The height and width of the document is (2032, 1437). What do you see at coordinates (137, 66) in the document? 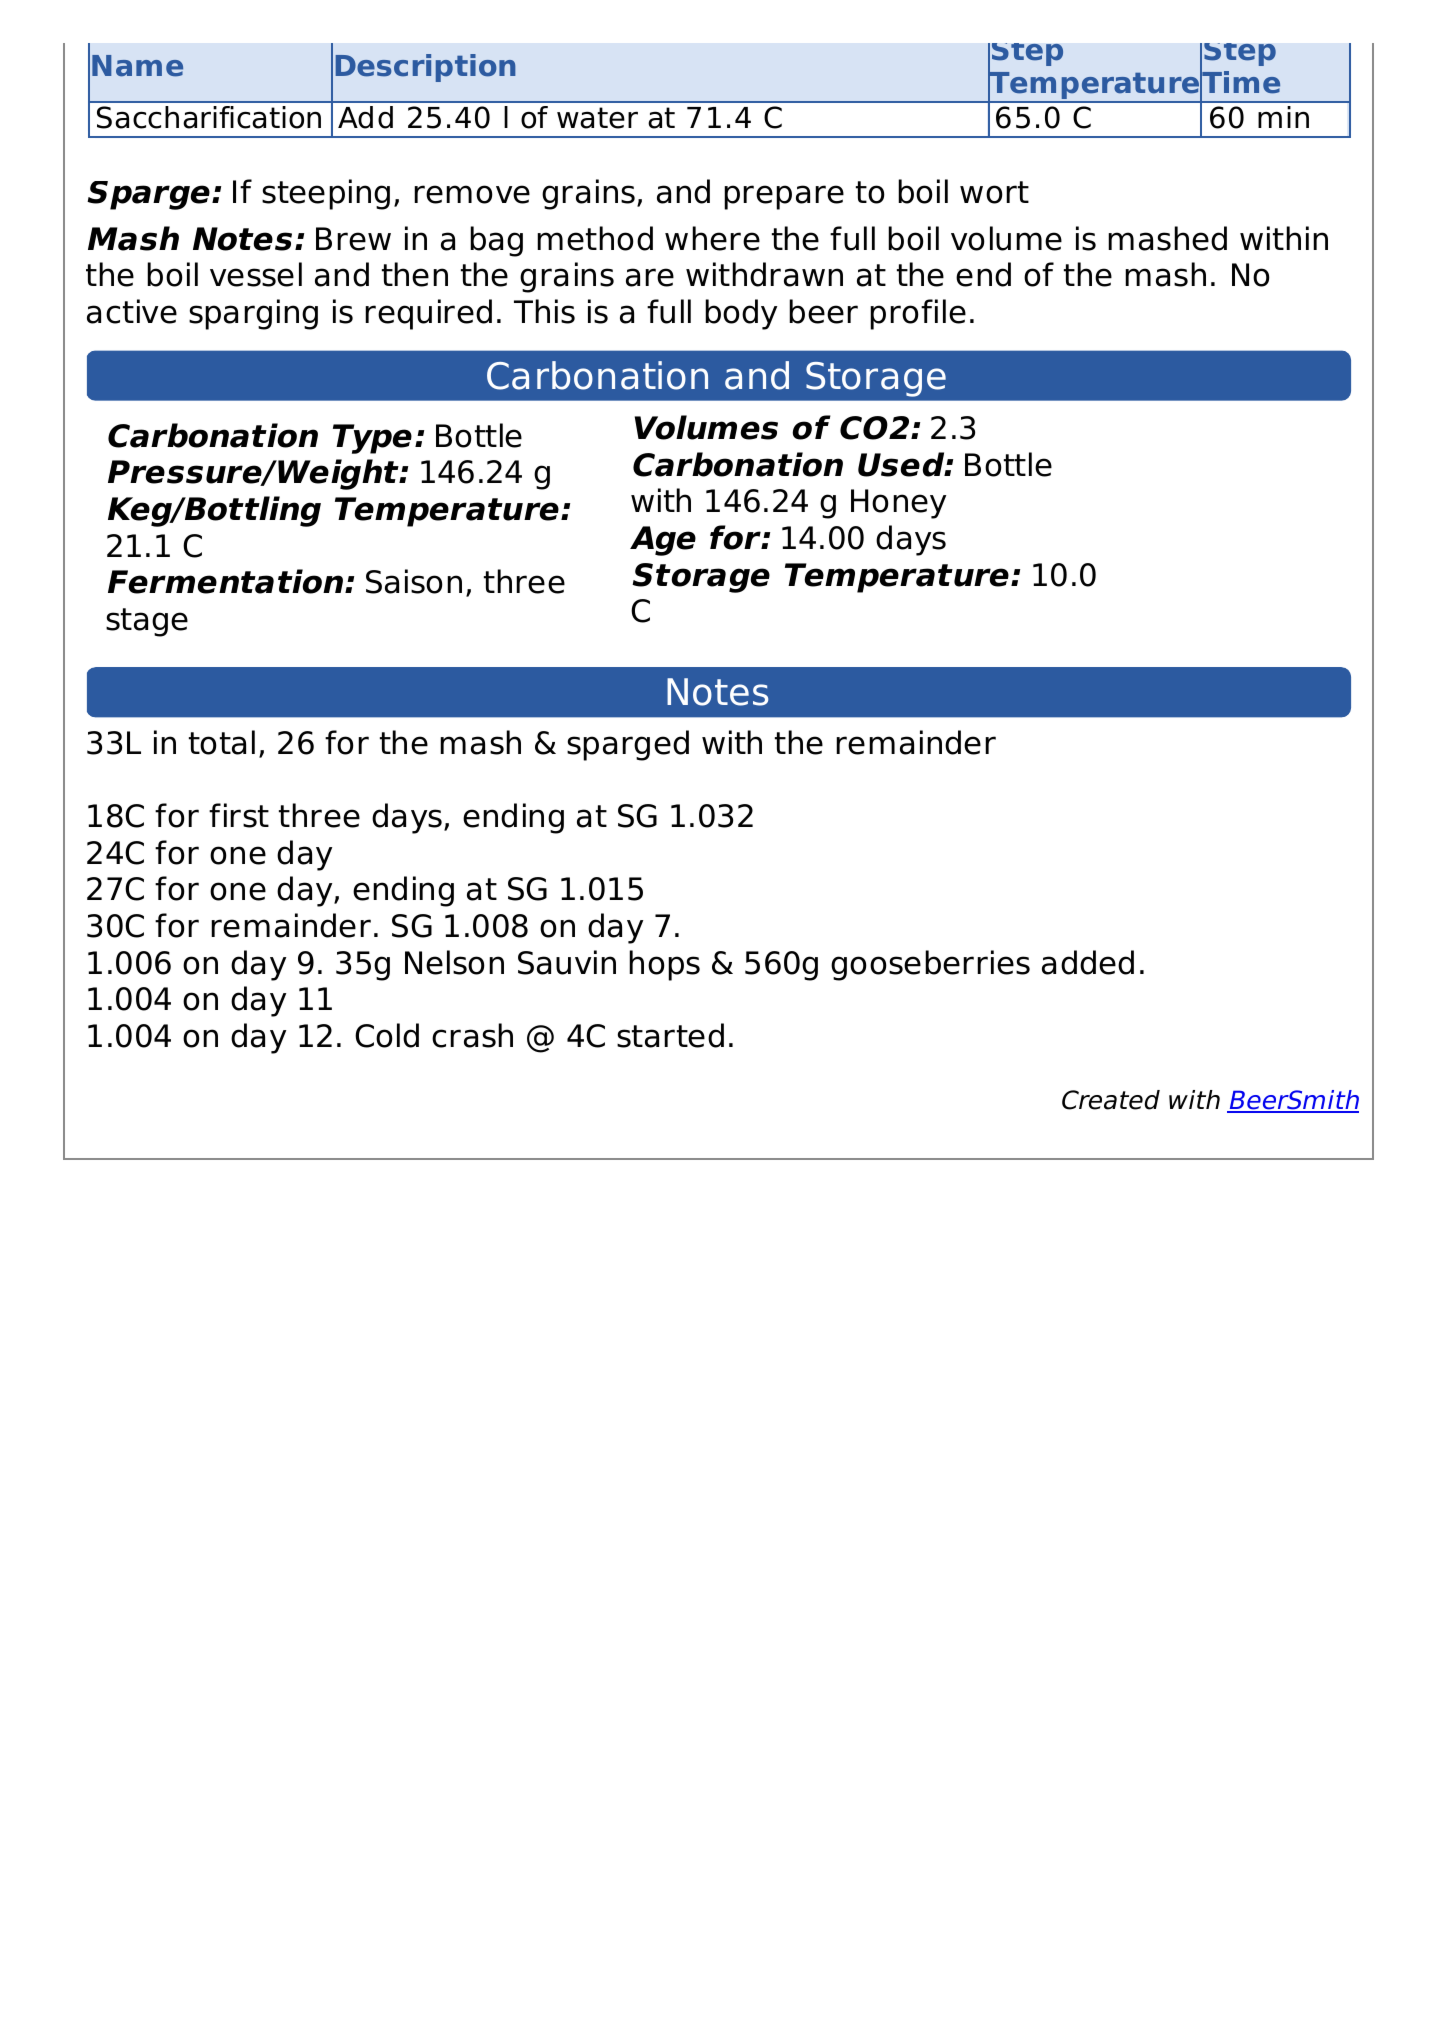
I see `Name` at bounding box center [137, 66].
